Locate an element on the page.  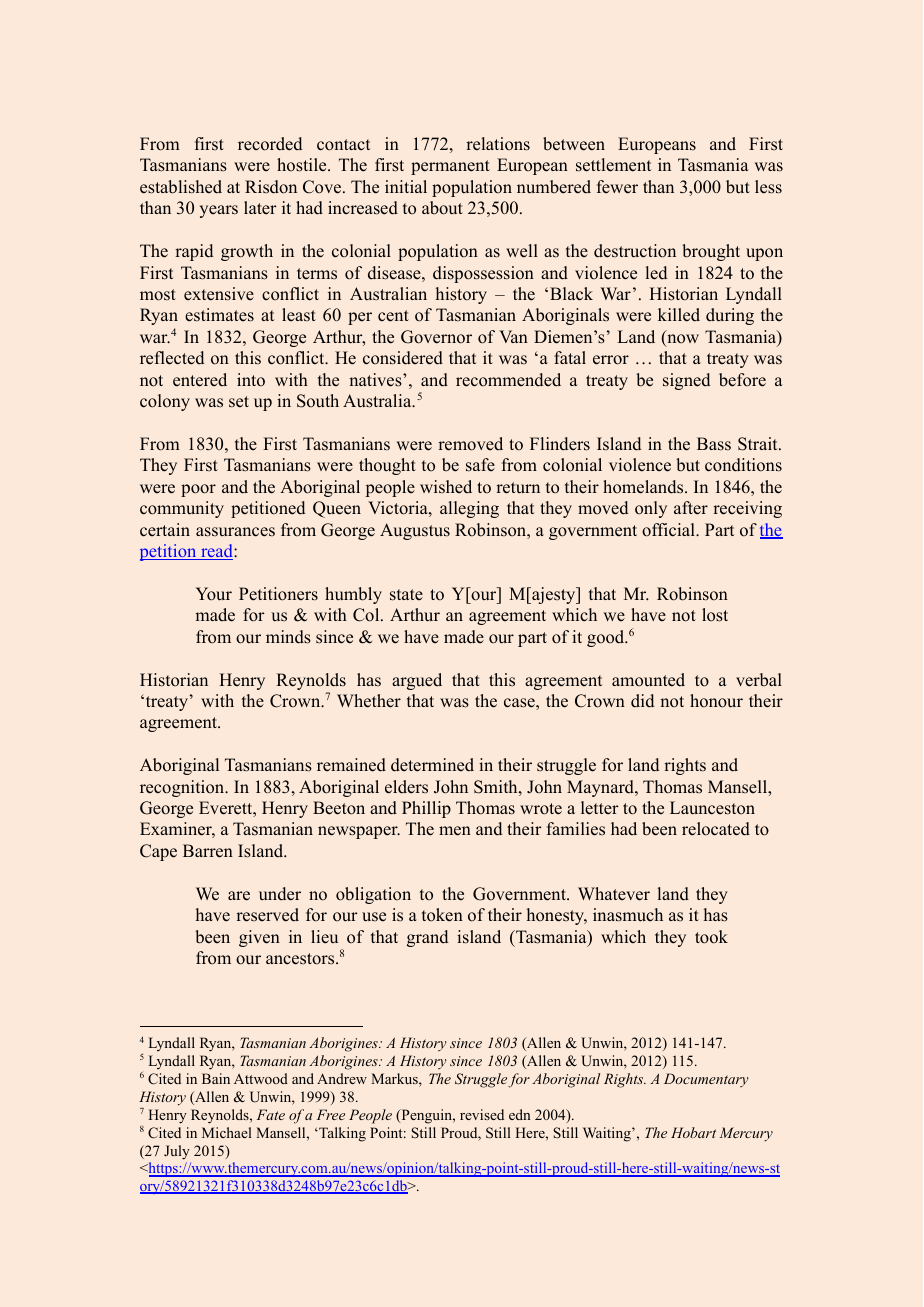
signed is located at coordinates (686, 381).
